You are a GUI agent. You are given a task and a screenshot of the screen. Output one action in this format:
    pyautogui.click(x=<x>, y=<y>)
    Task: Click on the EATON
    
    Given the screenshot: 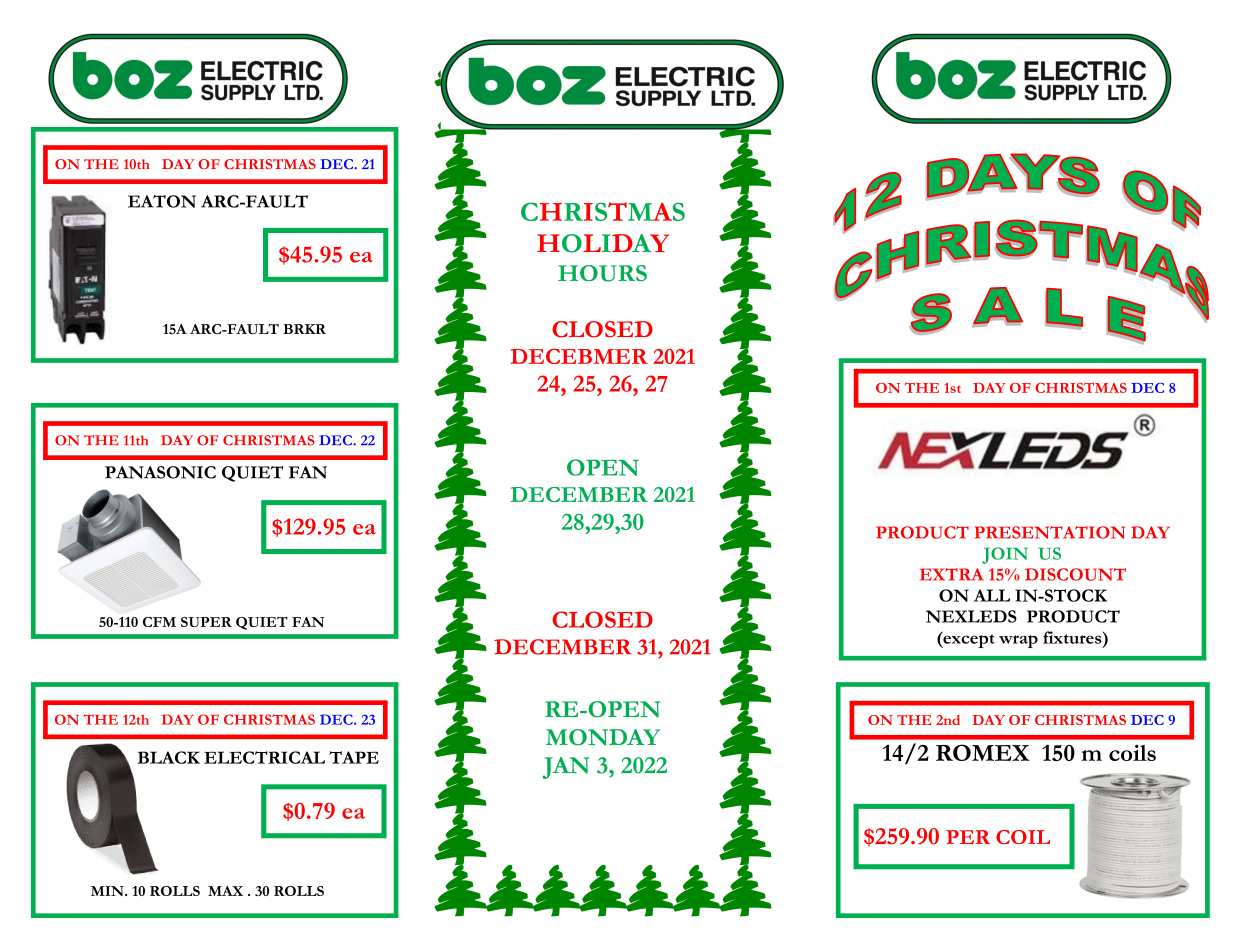 What is the action you would take?
    pyautogui.click(x=162, y=201)
